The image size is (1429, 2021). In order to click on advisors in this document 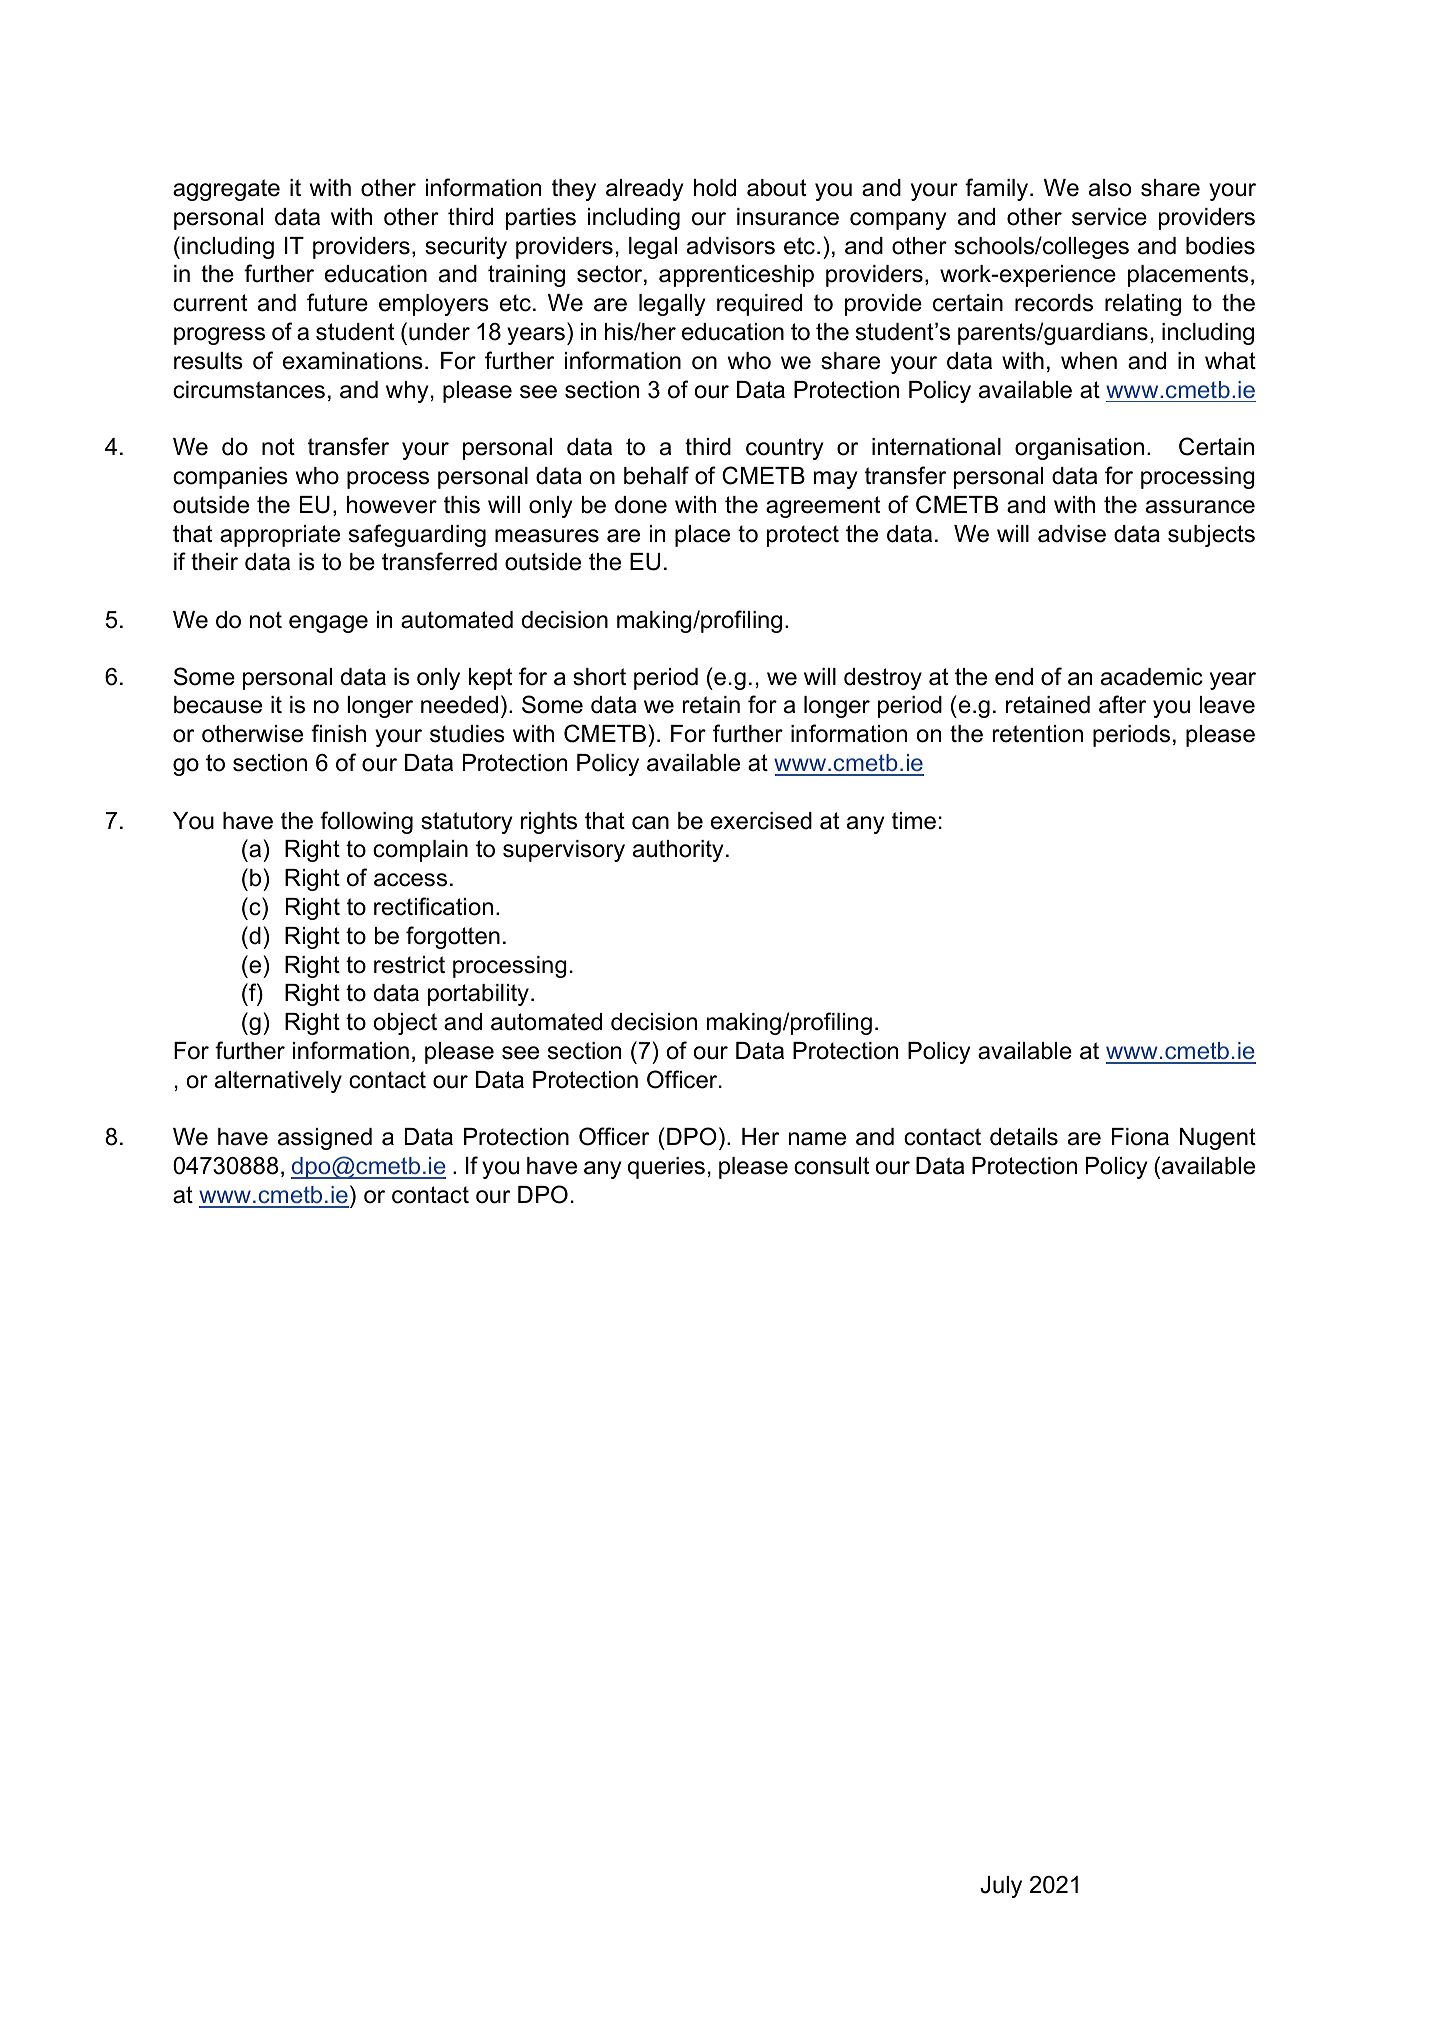, I will do `click(731, 246)`.
